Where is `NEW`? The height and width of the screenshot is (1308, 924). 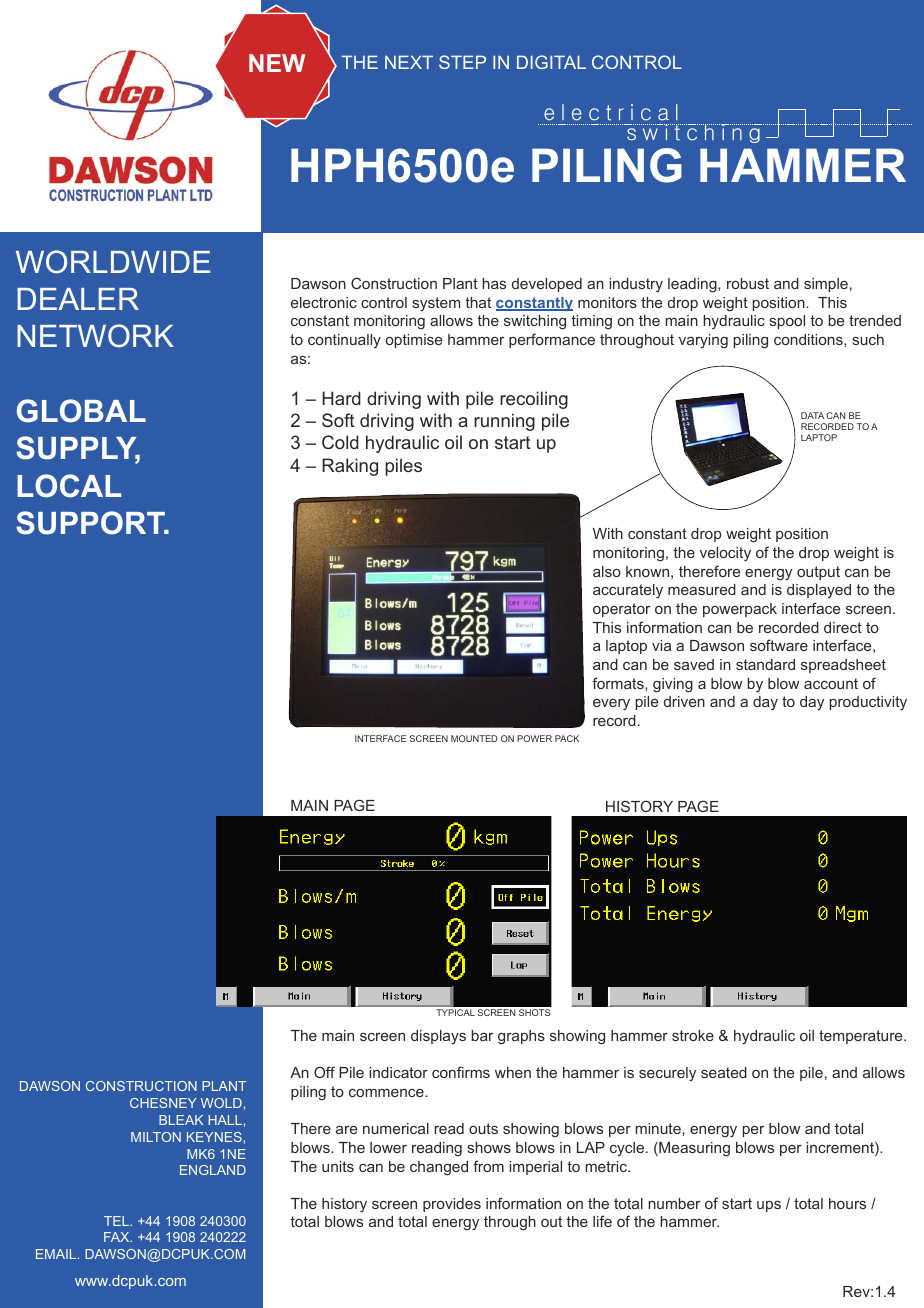 NEW is located at coordinates (277, 63).
